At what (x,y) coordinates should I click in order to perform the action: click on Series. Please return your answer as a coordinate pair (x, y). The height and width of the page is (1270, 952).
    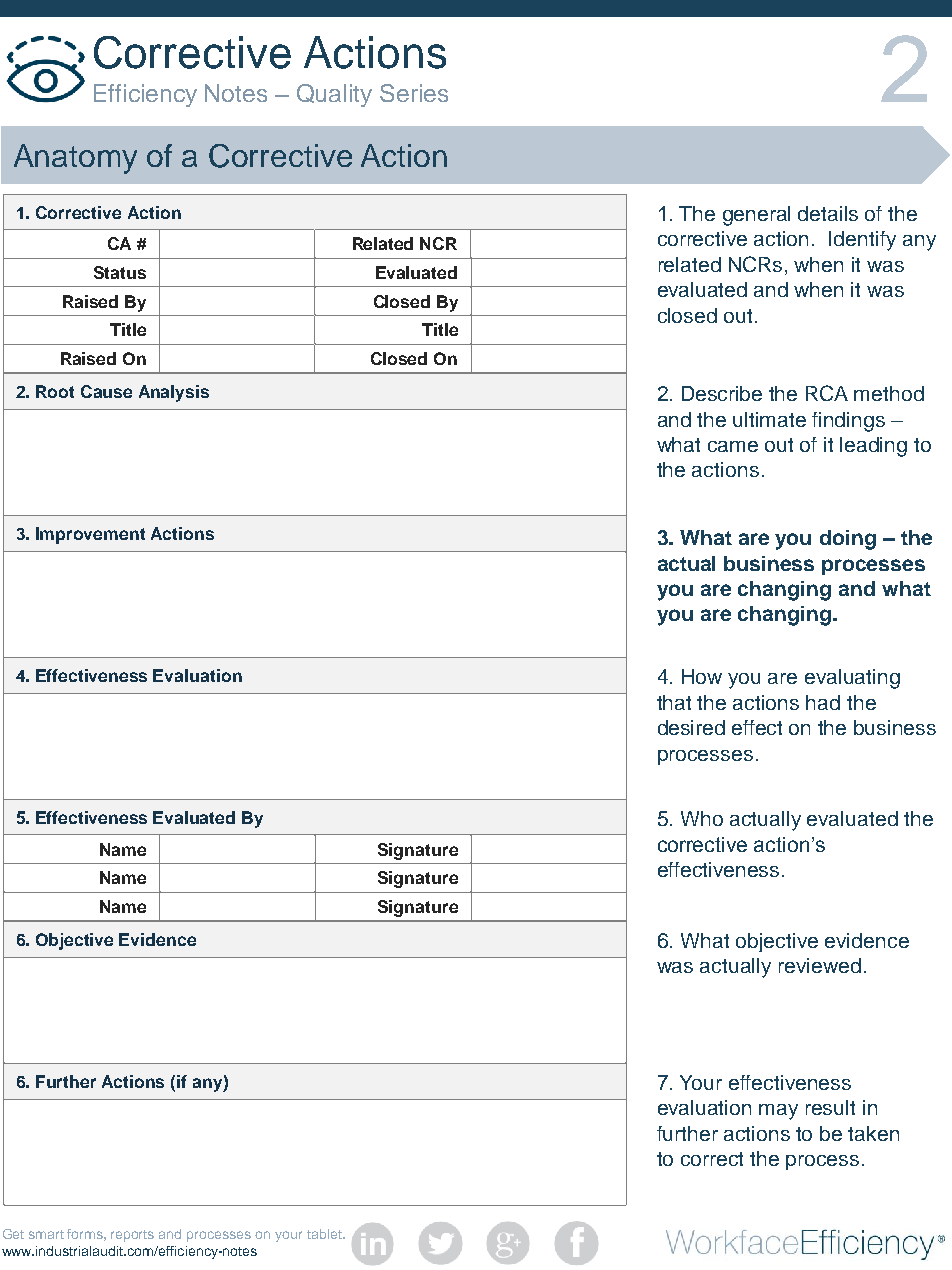
    Looking at the image, I should click on (414, 93).
